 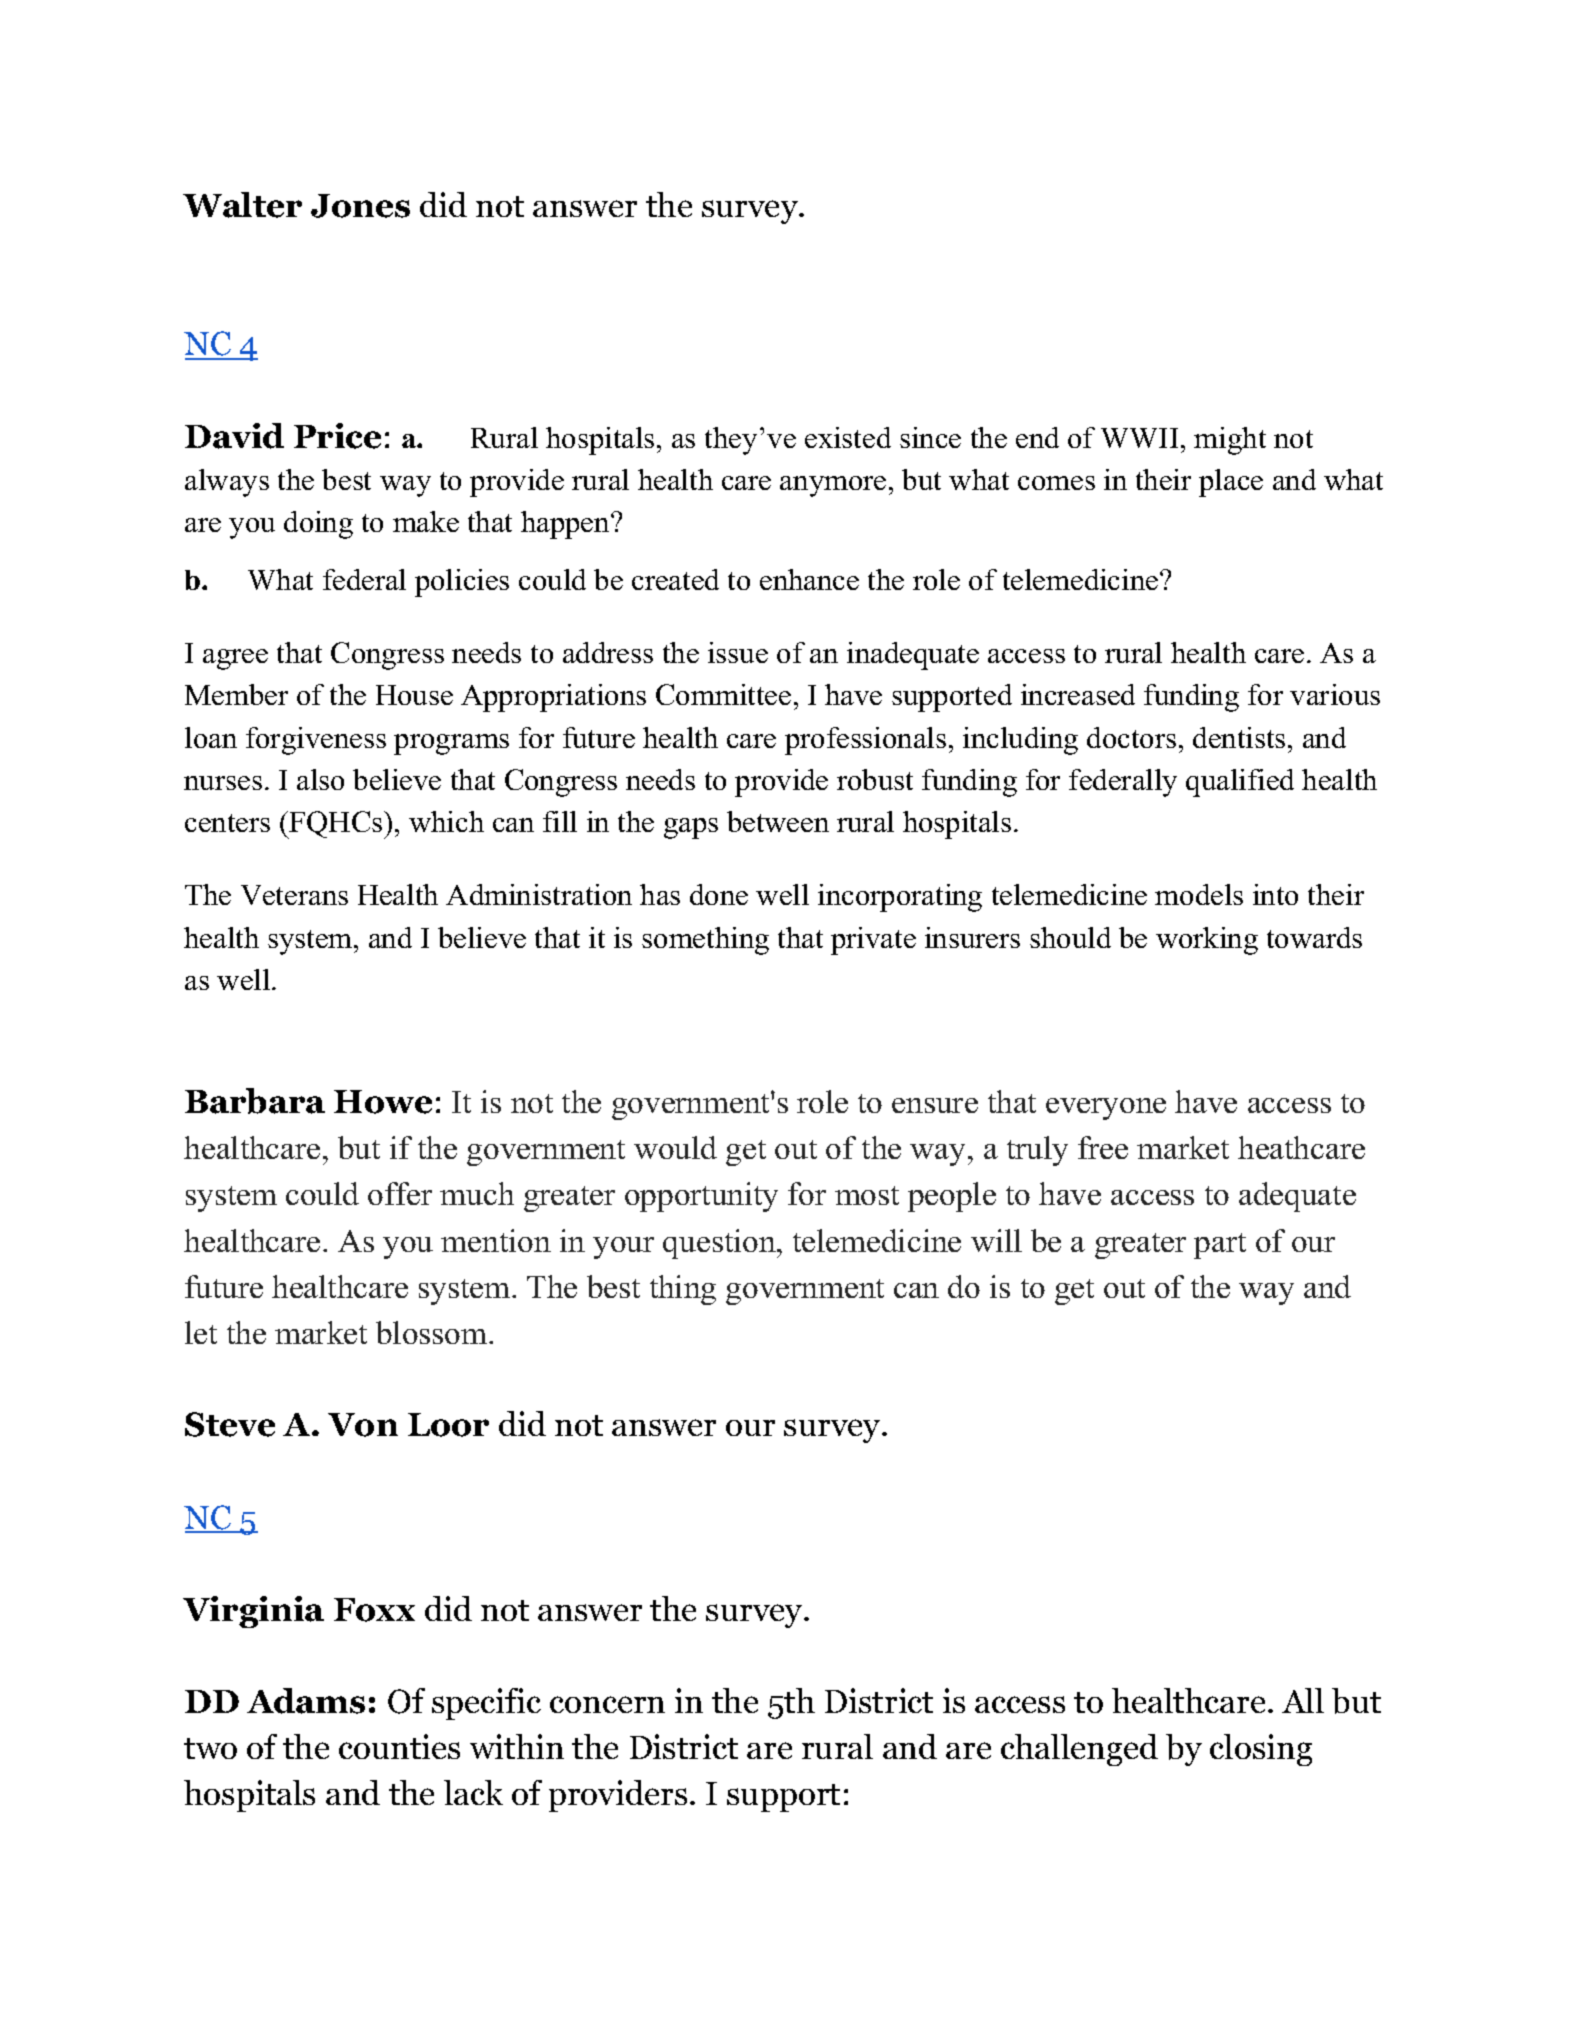 I want to click on Jones, so click(x=360, y=206).
